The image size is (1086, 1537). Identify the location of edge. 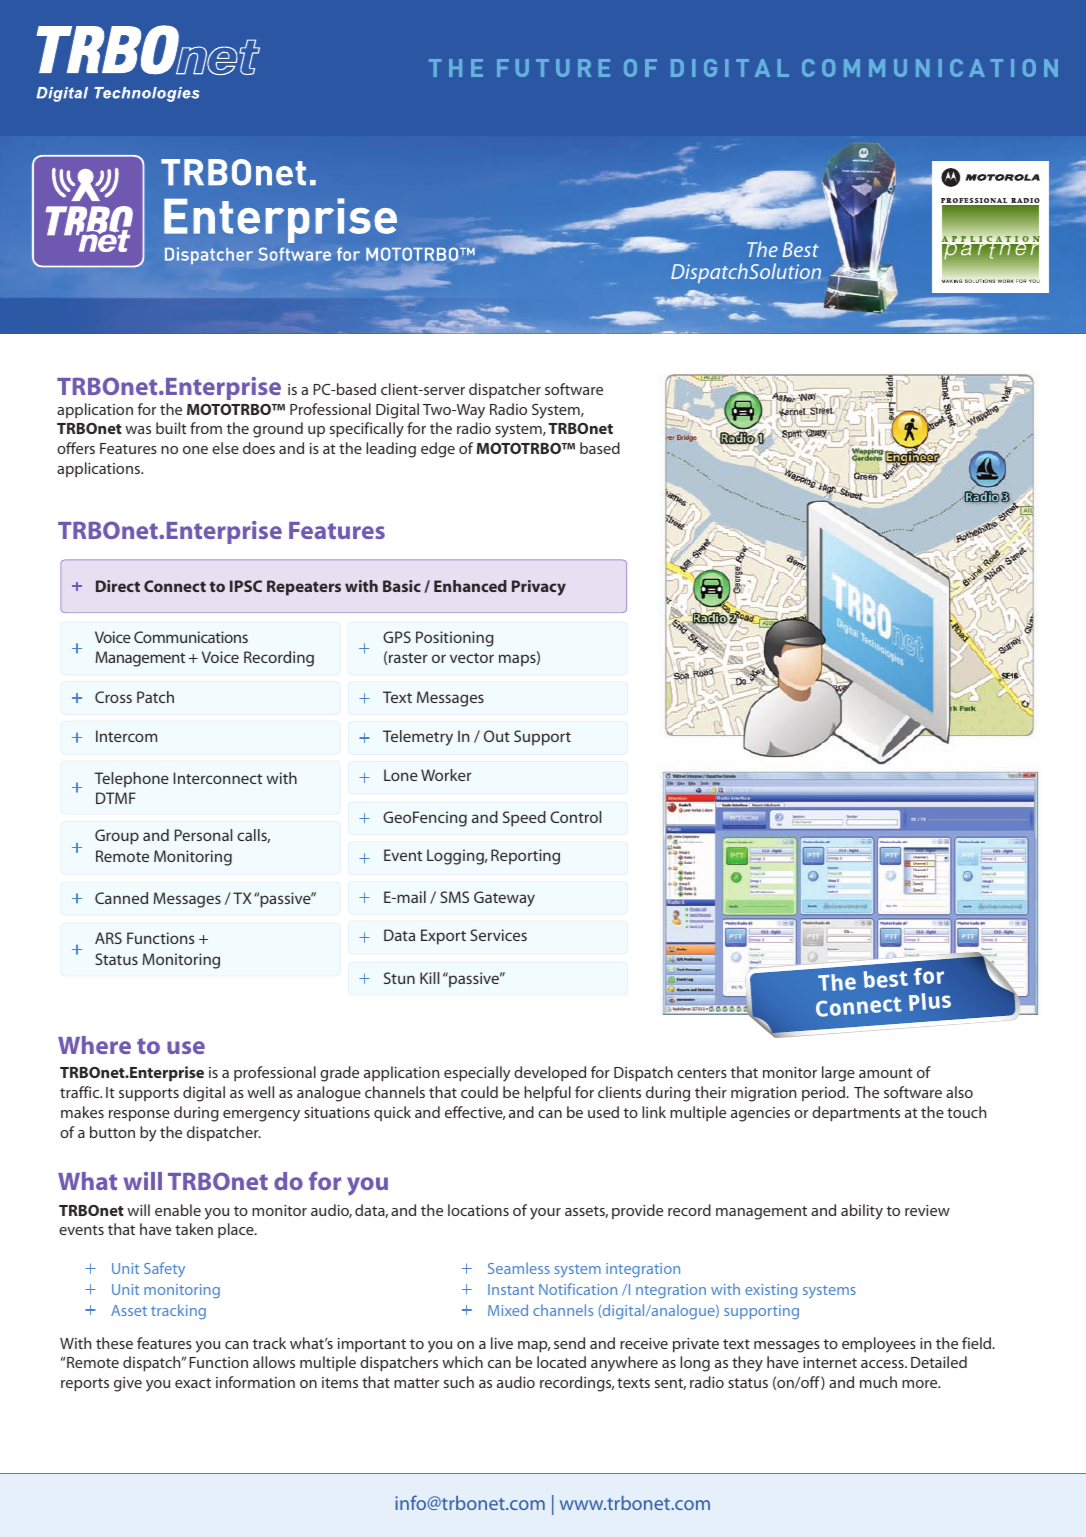
(438, 450).
